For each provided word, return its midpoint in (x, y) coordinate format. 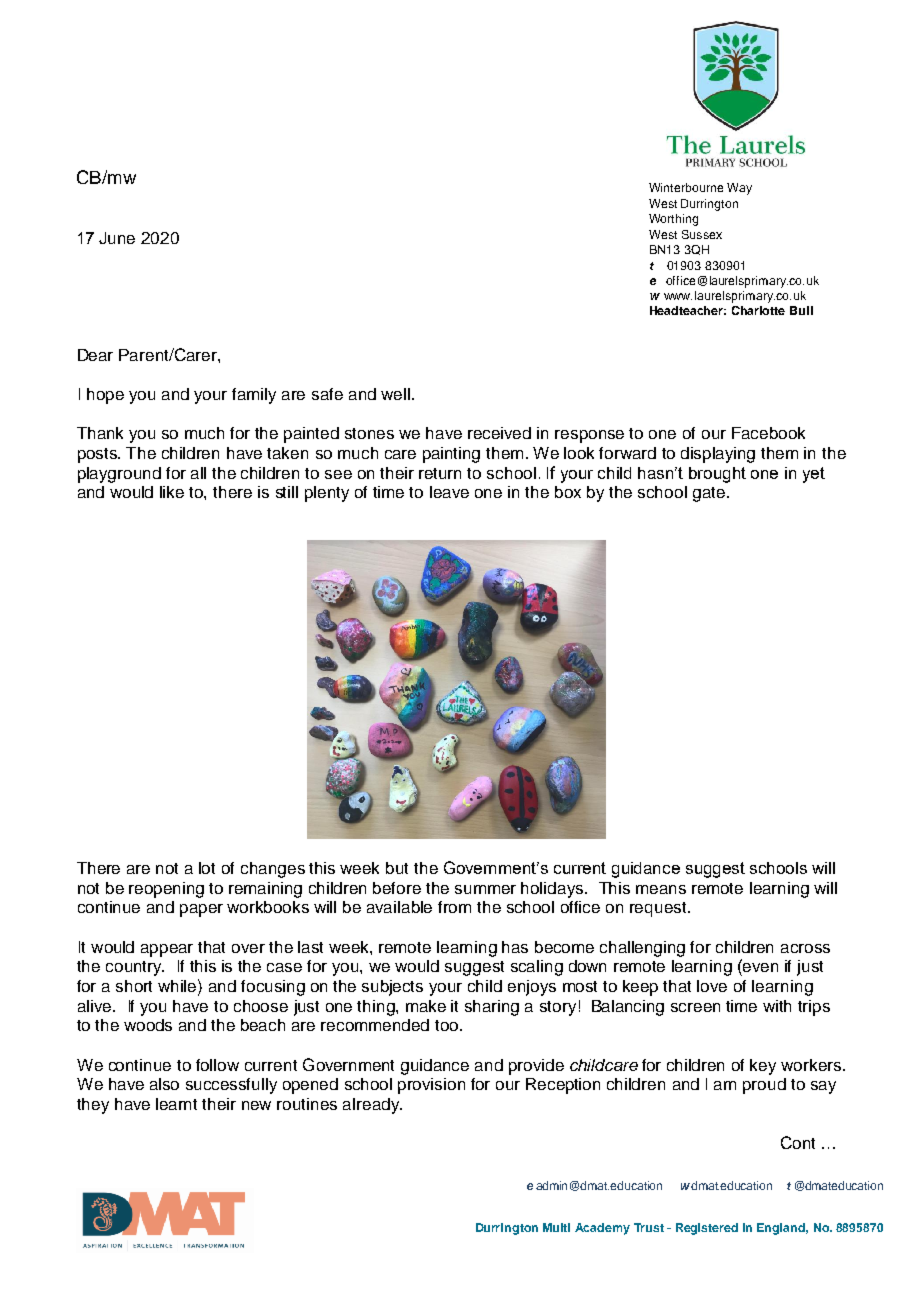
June (117, 238)
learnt (176, 1104)
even (760, 967)
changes (273, 870)
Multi (556, 1227)
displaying (718, 455)
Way (739, 189)
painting (451, 455)
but (397, 868)
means (661, 889)
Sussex (702, 234)
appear (167, 950)
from (454, 907)
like (172, 492)
